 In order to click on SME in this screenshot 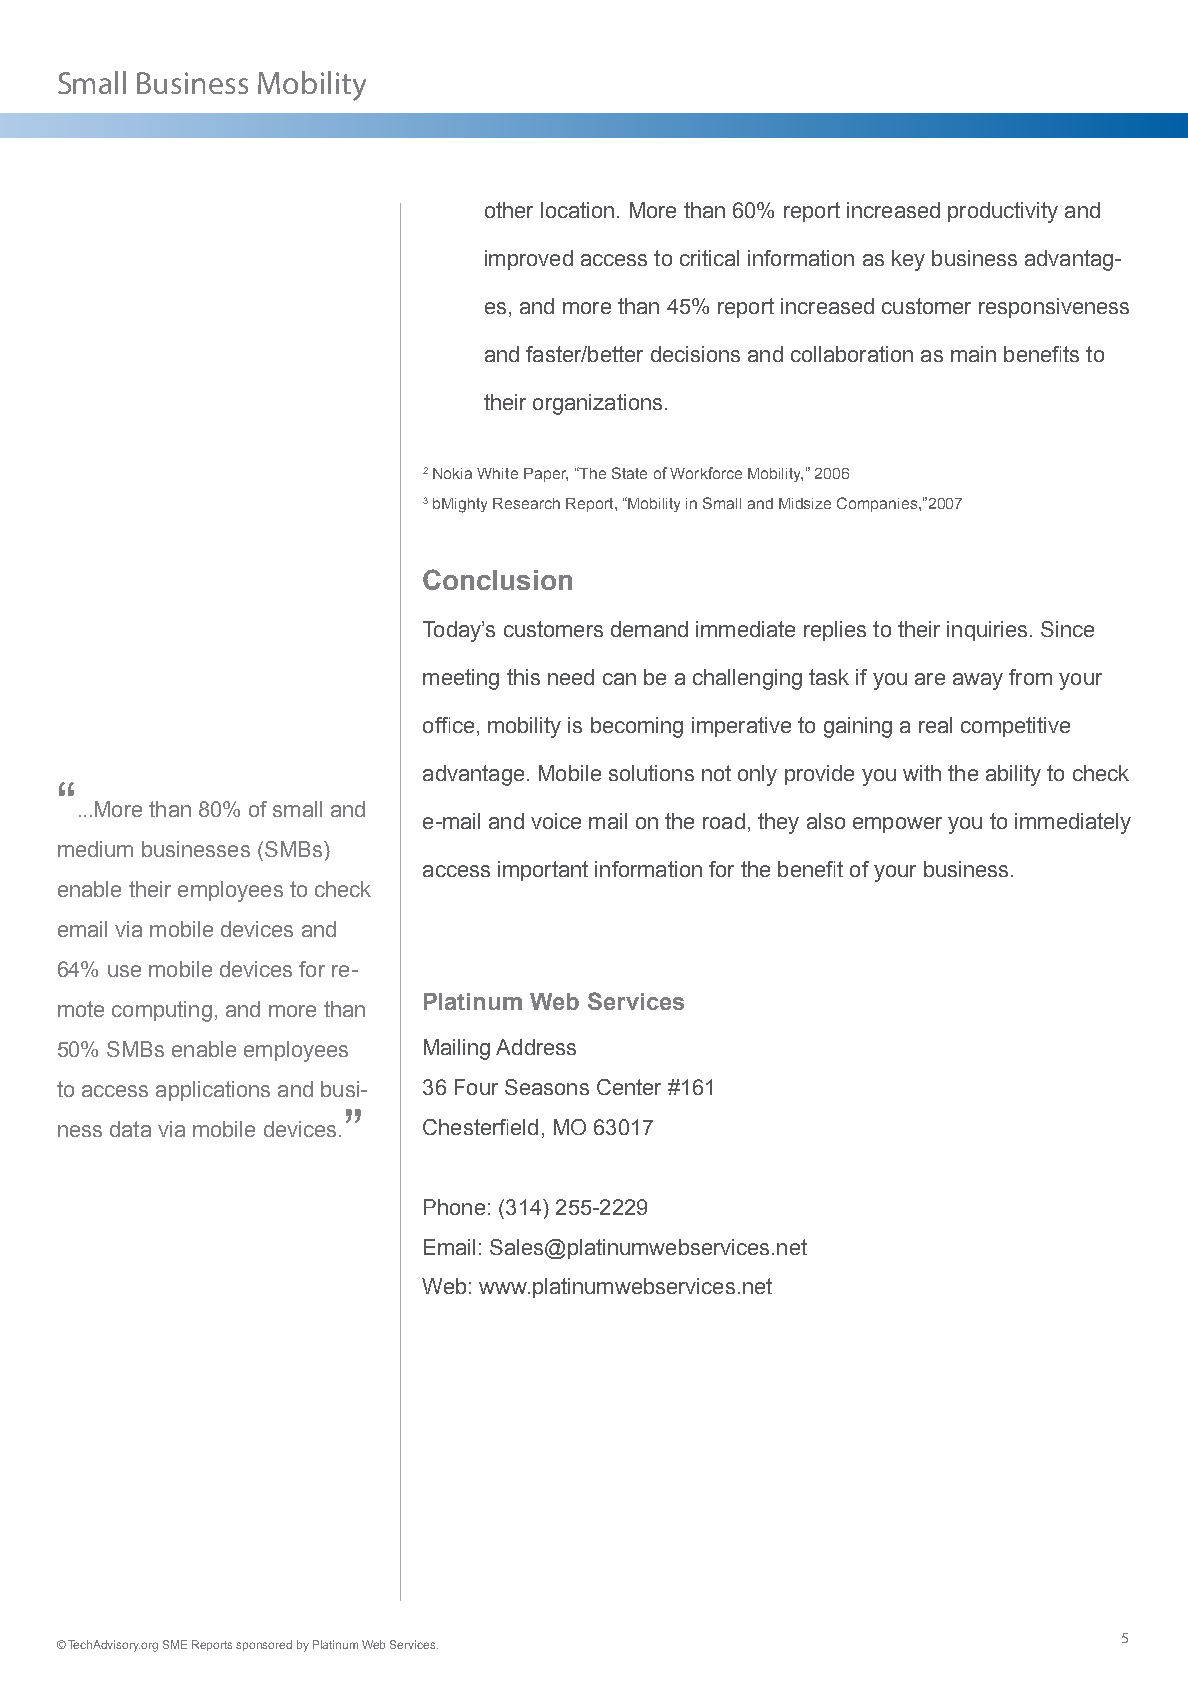, I will do `click(175, 1644)`.
